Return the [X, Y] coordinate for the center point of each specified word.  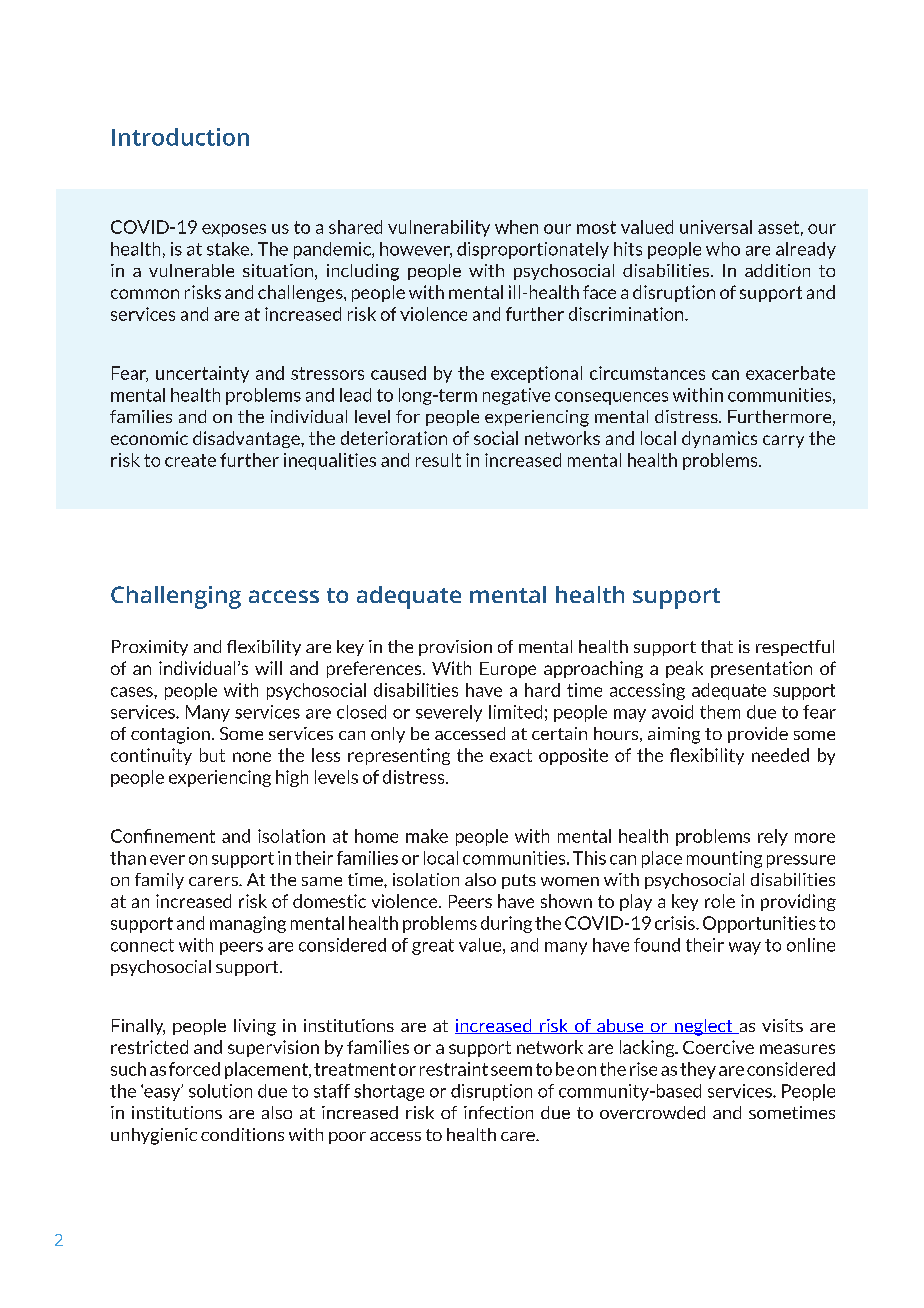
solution [220, 1091]
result [438, 460]
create [190, 460]
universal [716, 227]
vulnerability [439, 228]
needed [780, 755]
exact [511, 755]
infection [498, 1112]
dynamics [719, 439]
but [212, 755]
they [698, 1070]
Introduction [180, 137]
